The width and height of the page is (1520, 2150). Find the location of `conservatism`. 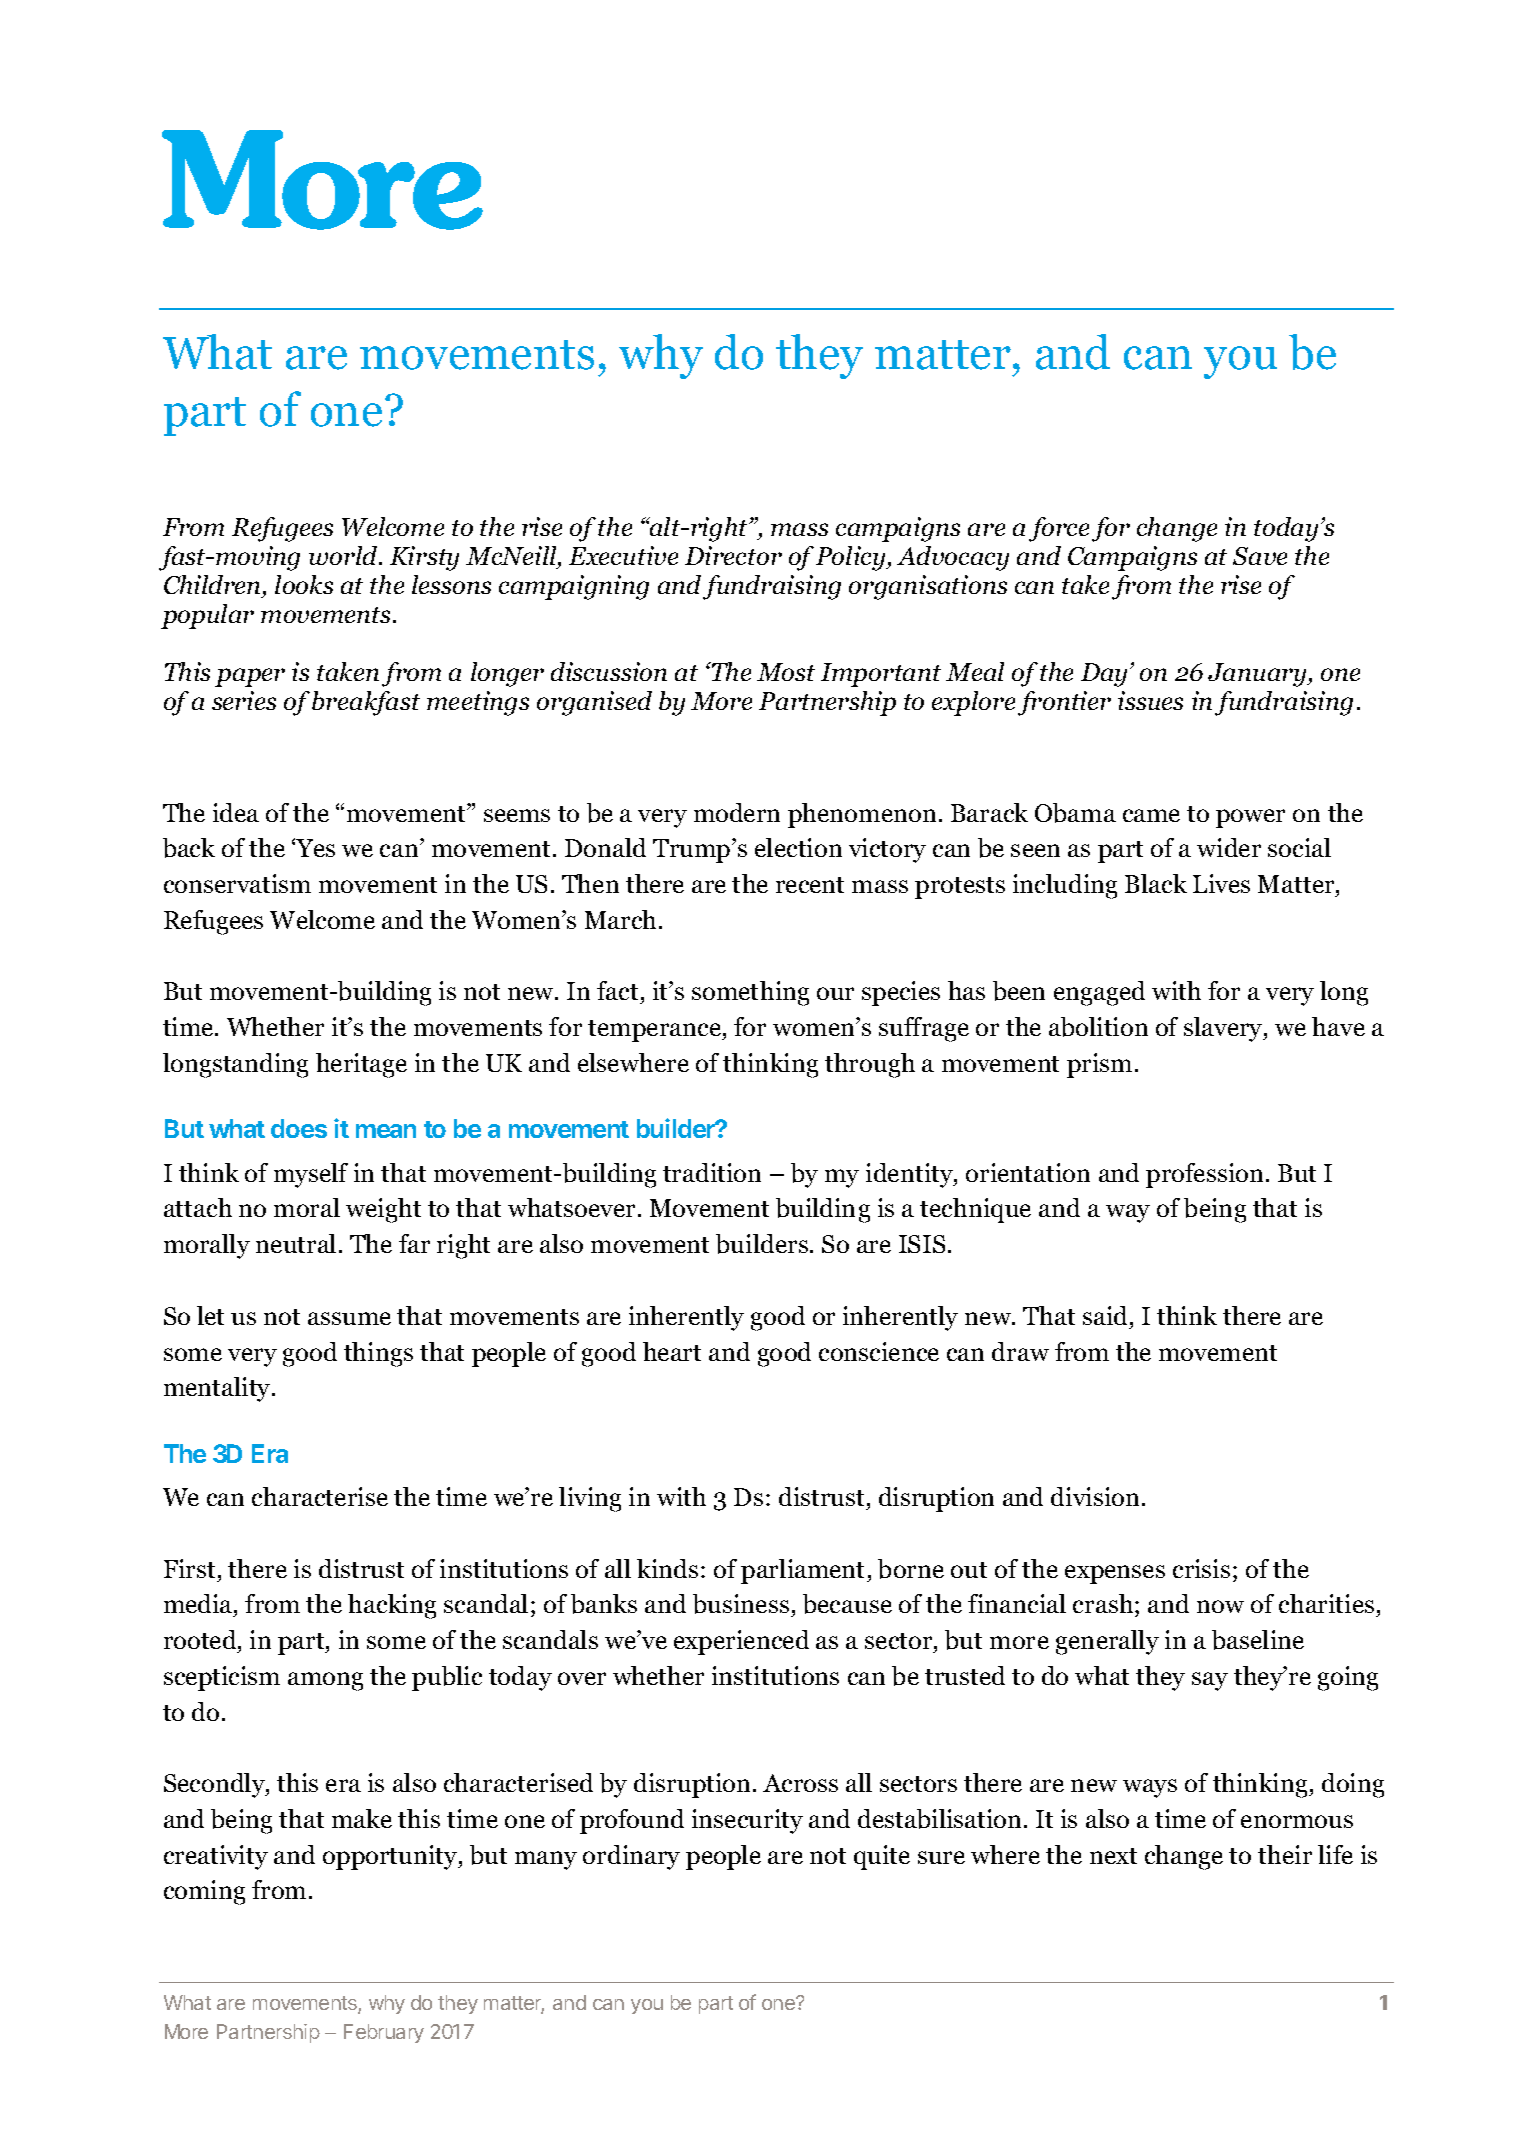

conservatism is located at coordinates (237, 883).
